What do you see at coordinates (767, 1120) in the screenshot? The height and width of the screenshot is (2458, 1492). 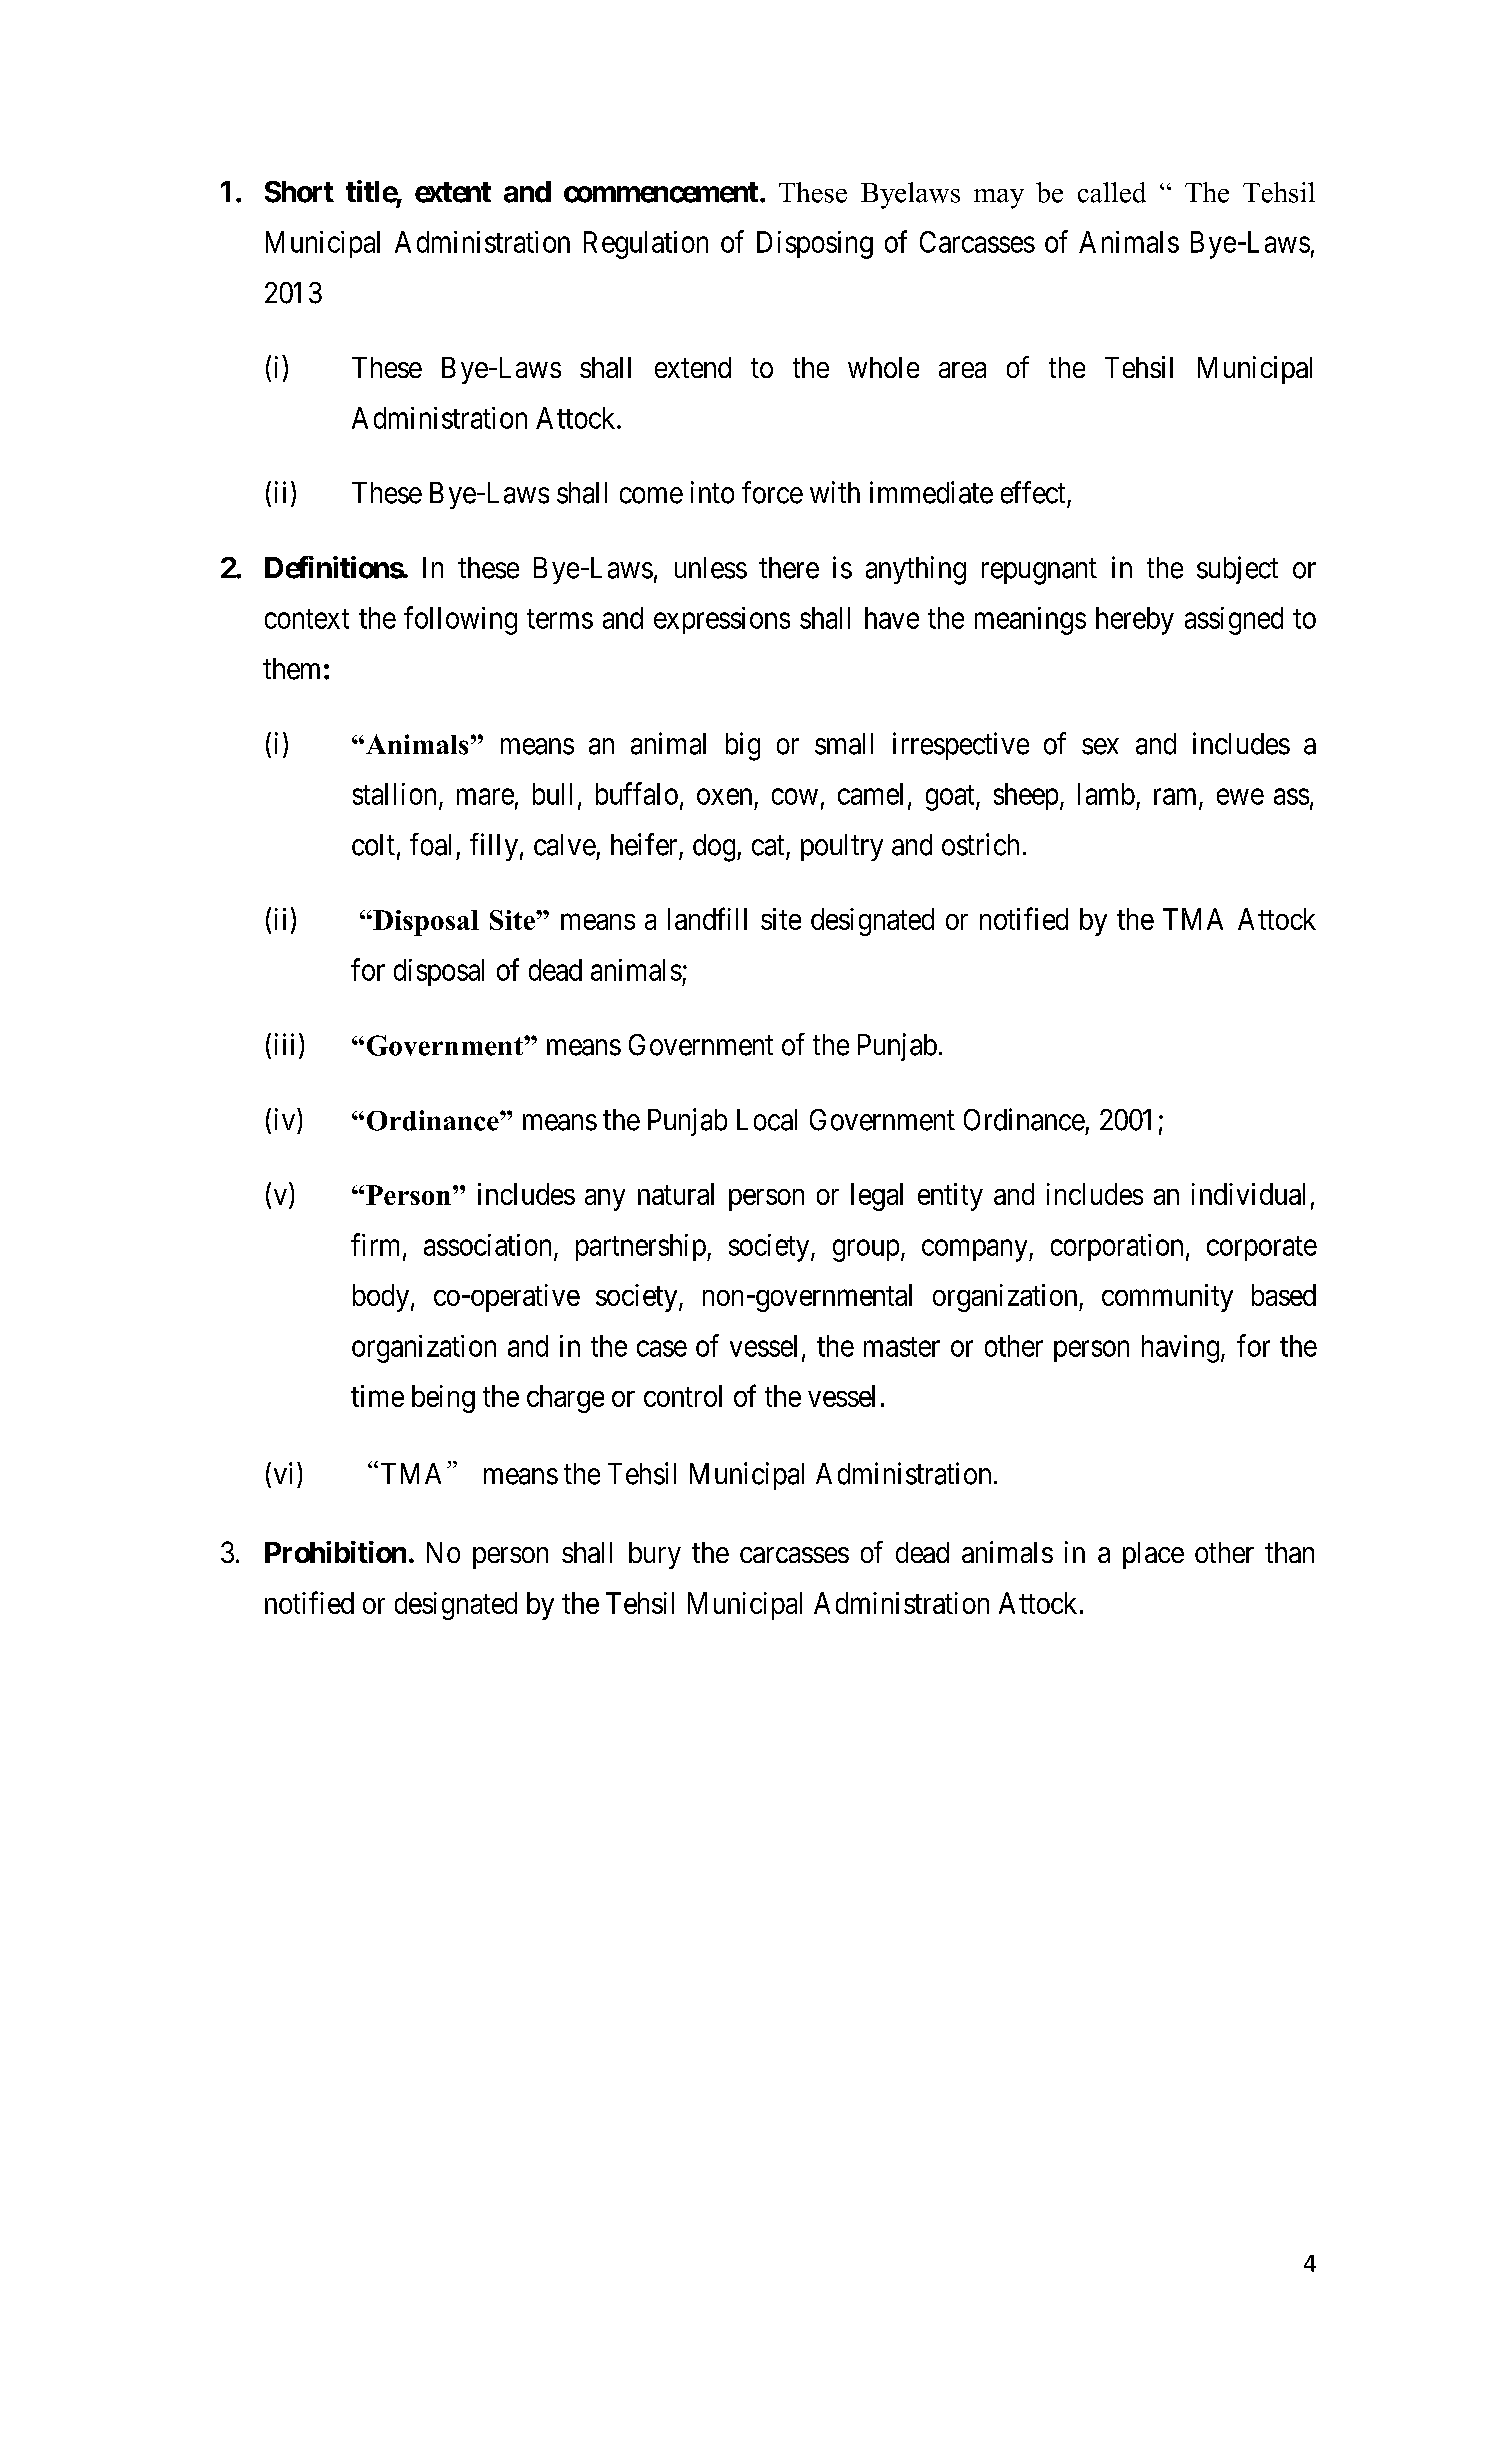 I see `Local` at bounding box center [767, 1120].
